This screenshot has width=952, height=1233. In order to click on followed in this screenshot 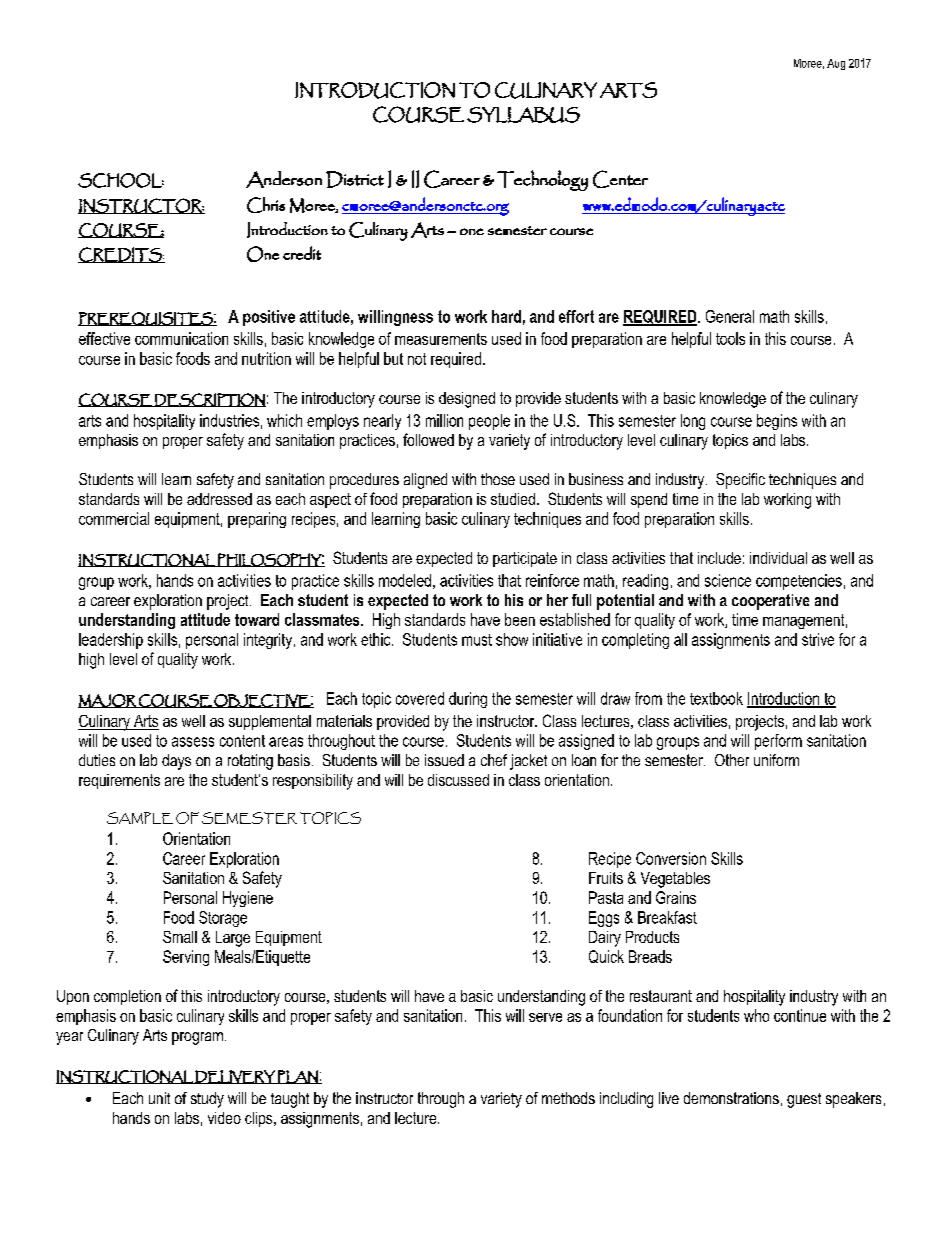, I will do `click(428, 439)`.
